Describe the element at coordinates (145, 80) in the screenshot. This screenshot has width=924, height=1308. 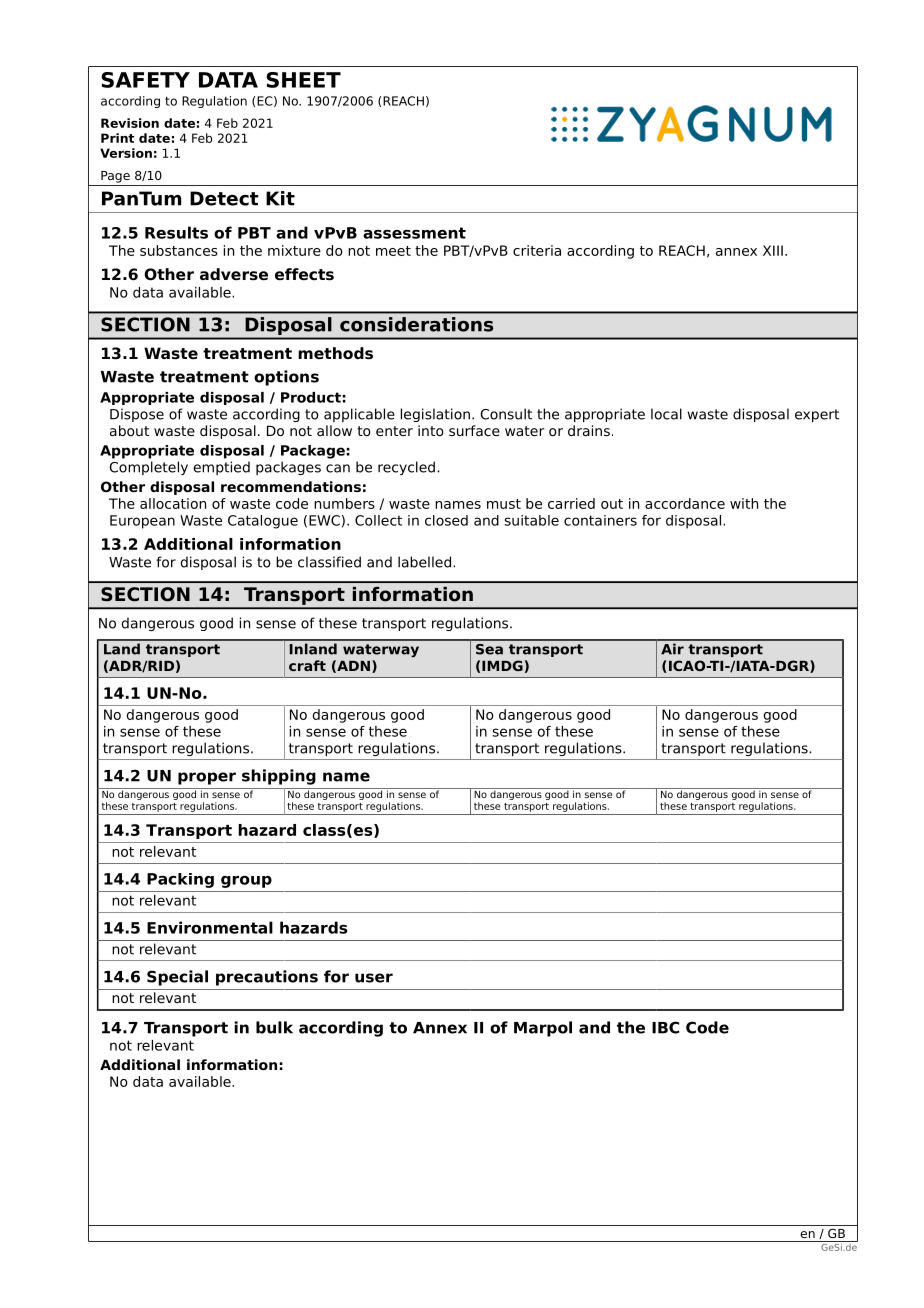
I see `SAFETY` at that location.
